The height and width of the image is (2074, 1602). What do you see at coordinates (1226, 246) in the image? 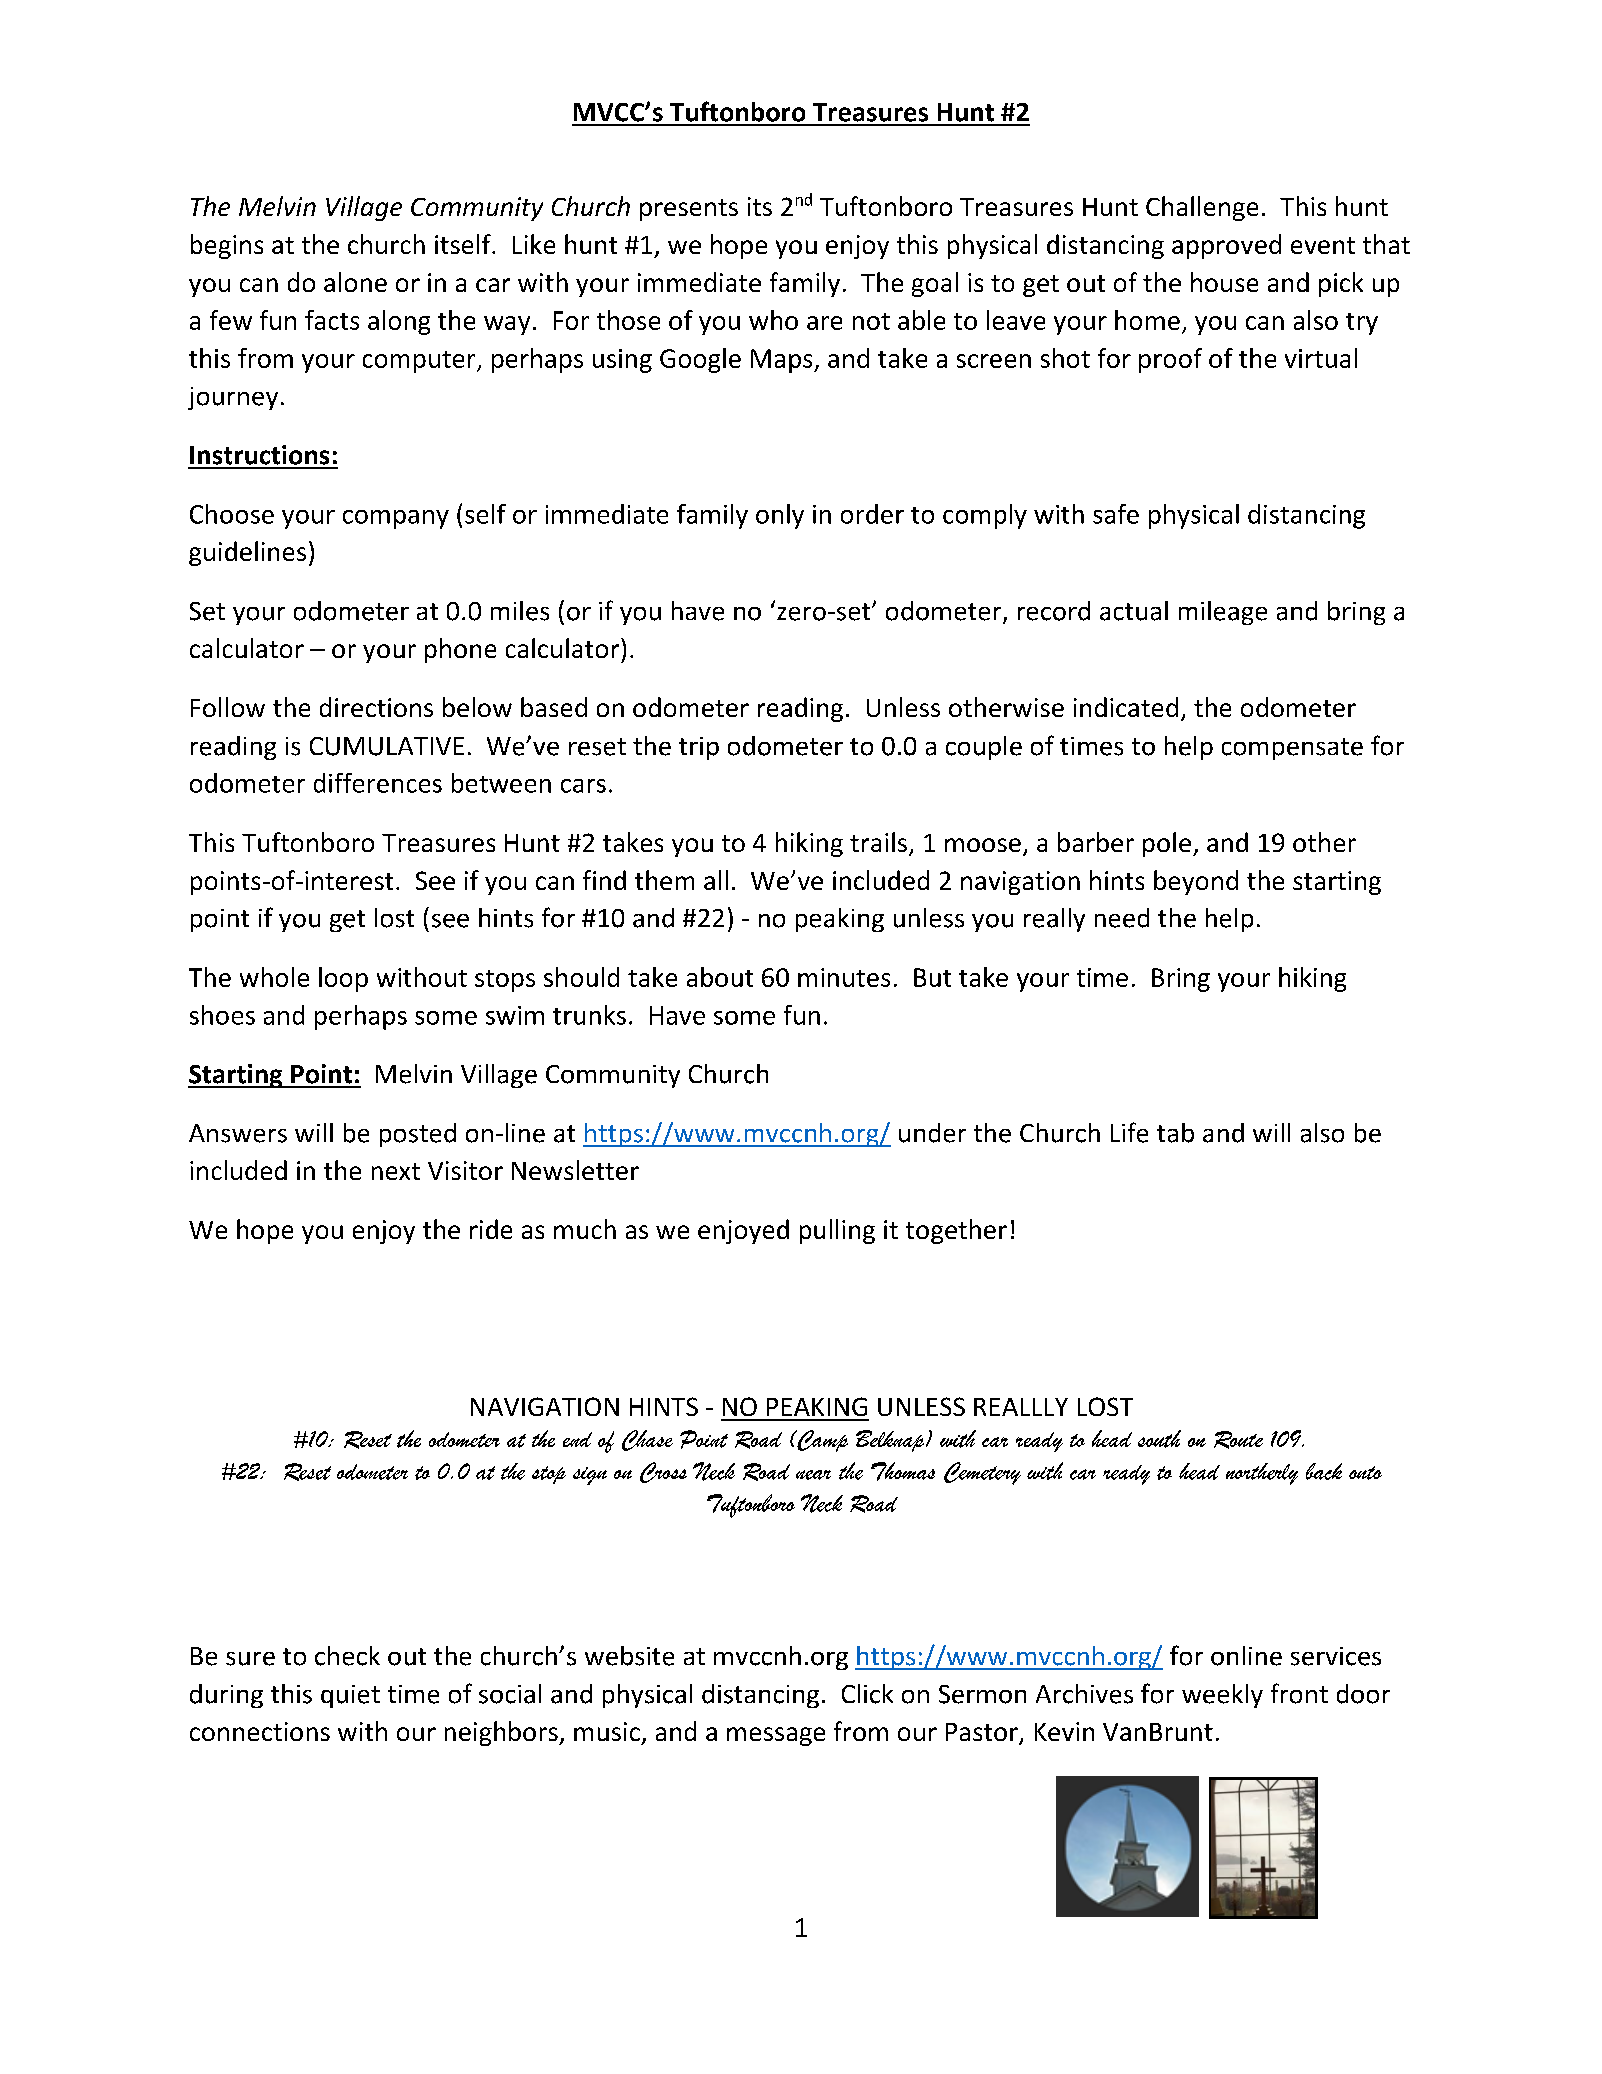
I see `approved` at bounding box center [1226, 246].
